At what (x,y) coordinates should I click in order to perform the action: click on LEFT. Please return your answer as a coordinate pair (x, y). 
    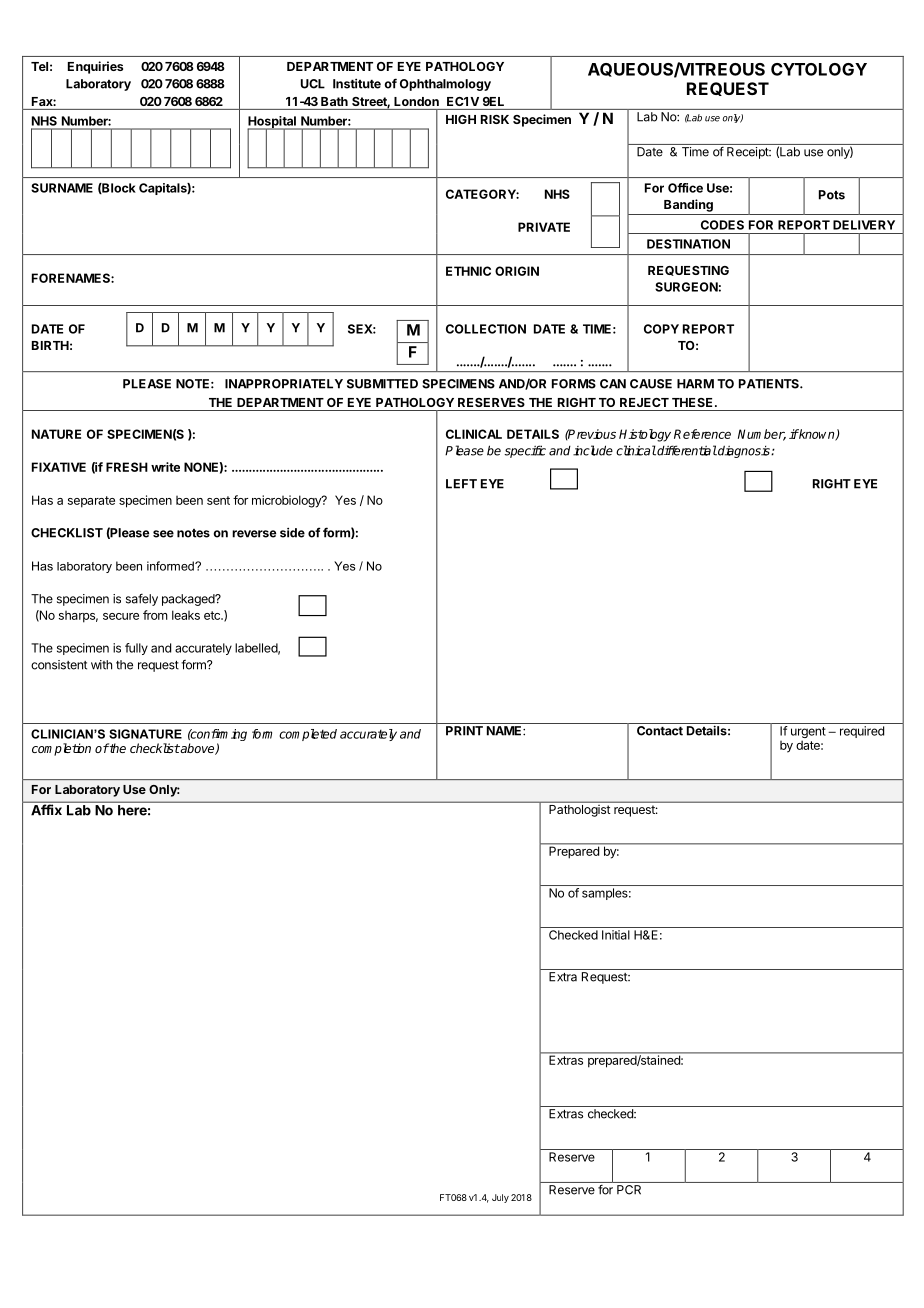
    Looking at the image, I should click on (461, 484).
